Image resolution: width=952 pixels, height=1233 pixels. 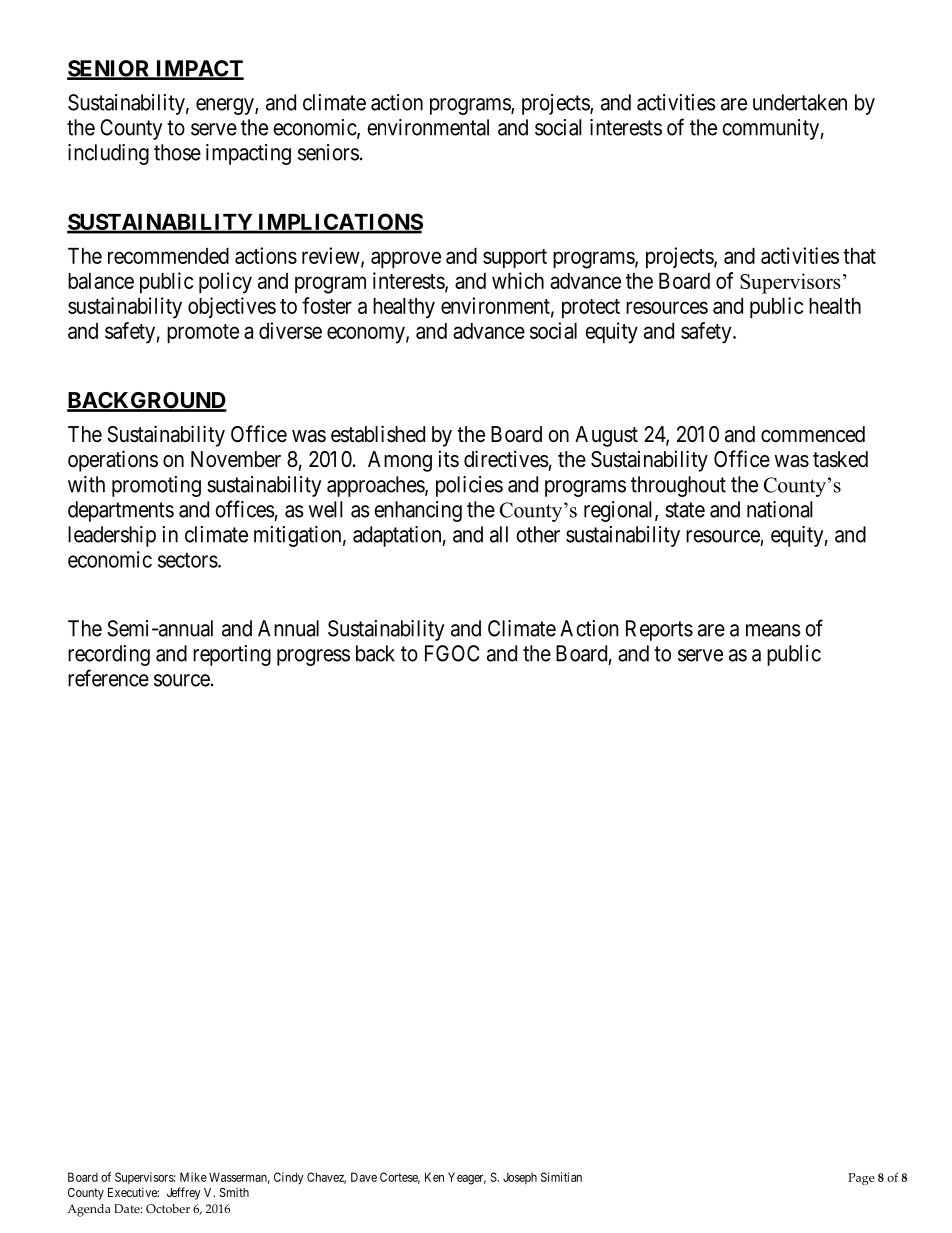 I want to click on Mike, so click(x=193, y=1177).
